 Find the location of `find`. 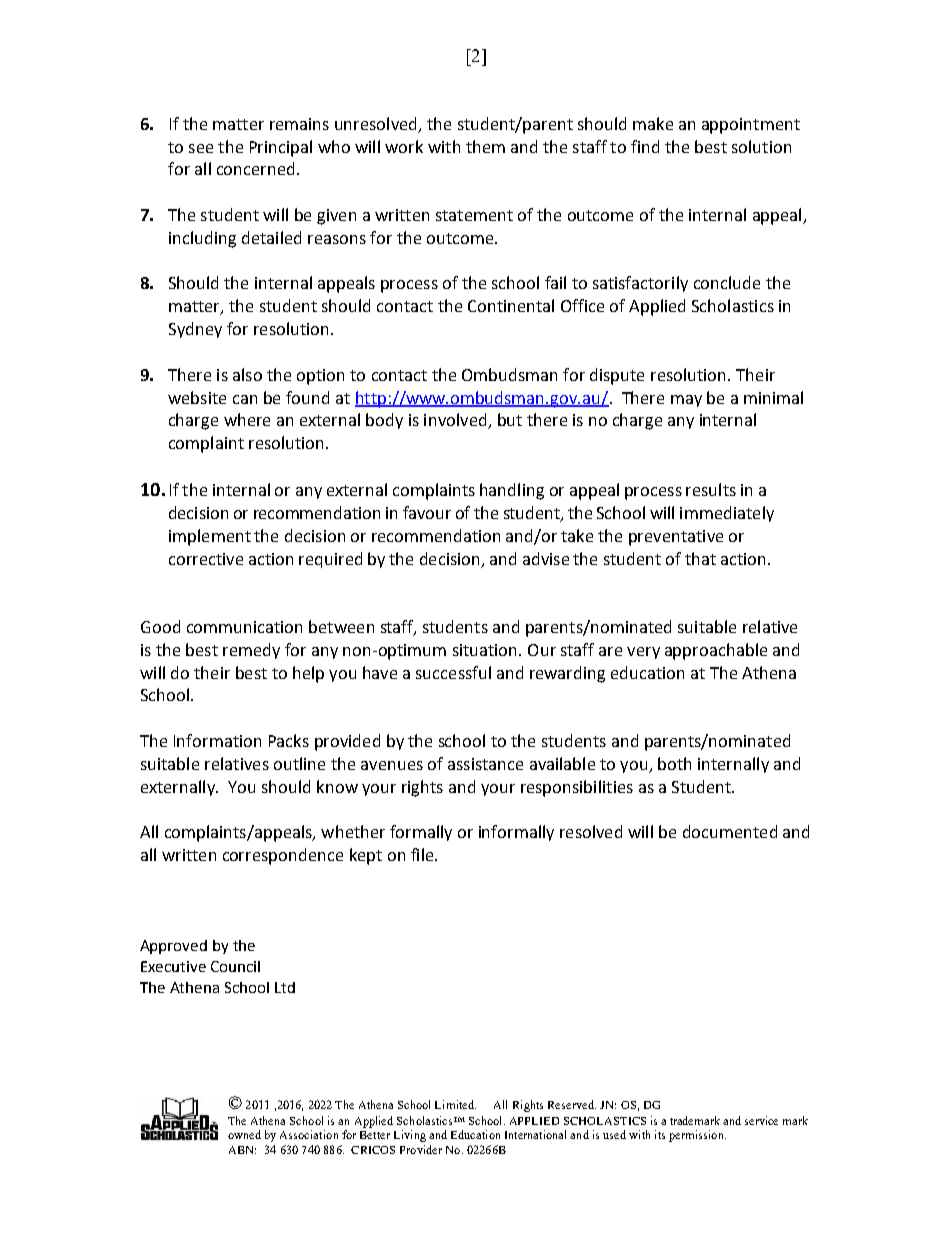

find is located at coordinates (645, 146).
